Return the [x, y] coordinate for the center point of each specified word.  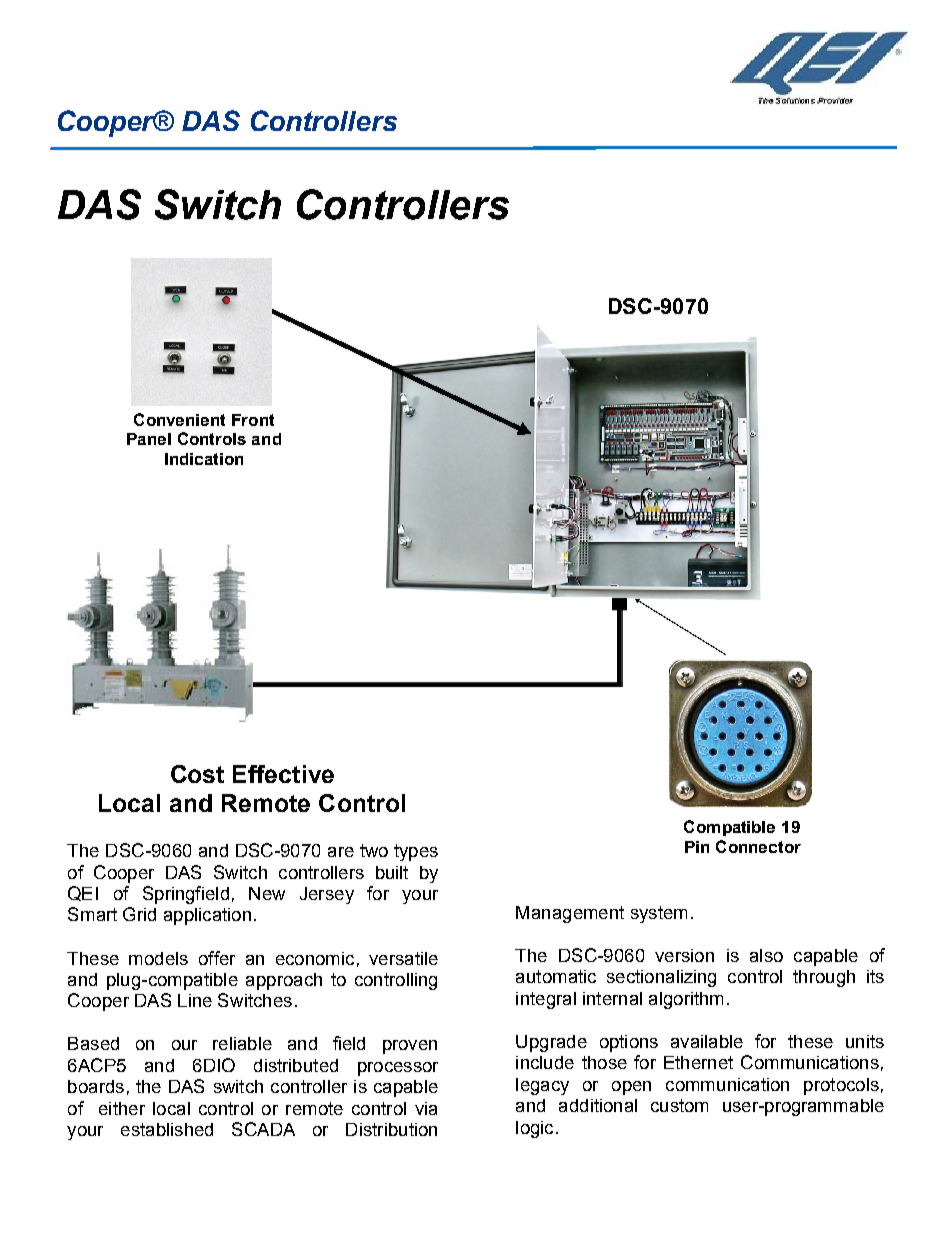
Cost [197, 774]
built [392, 872]
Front [253, 420]
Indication [204, 459]
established [167, 1129]
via [426, 1108]
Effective [283, 774]
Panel [149, 439]
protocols [841, 1086]
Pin [697, 847]
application [207, 916]
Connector [758, 846]
